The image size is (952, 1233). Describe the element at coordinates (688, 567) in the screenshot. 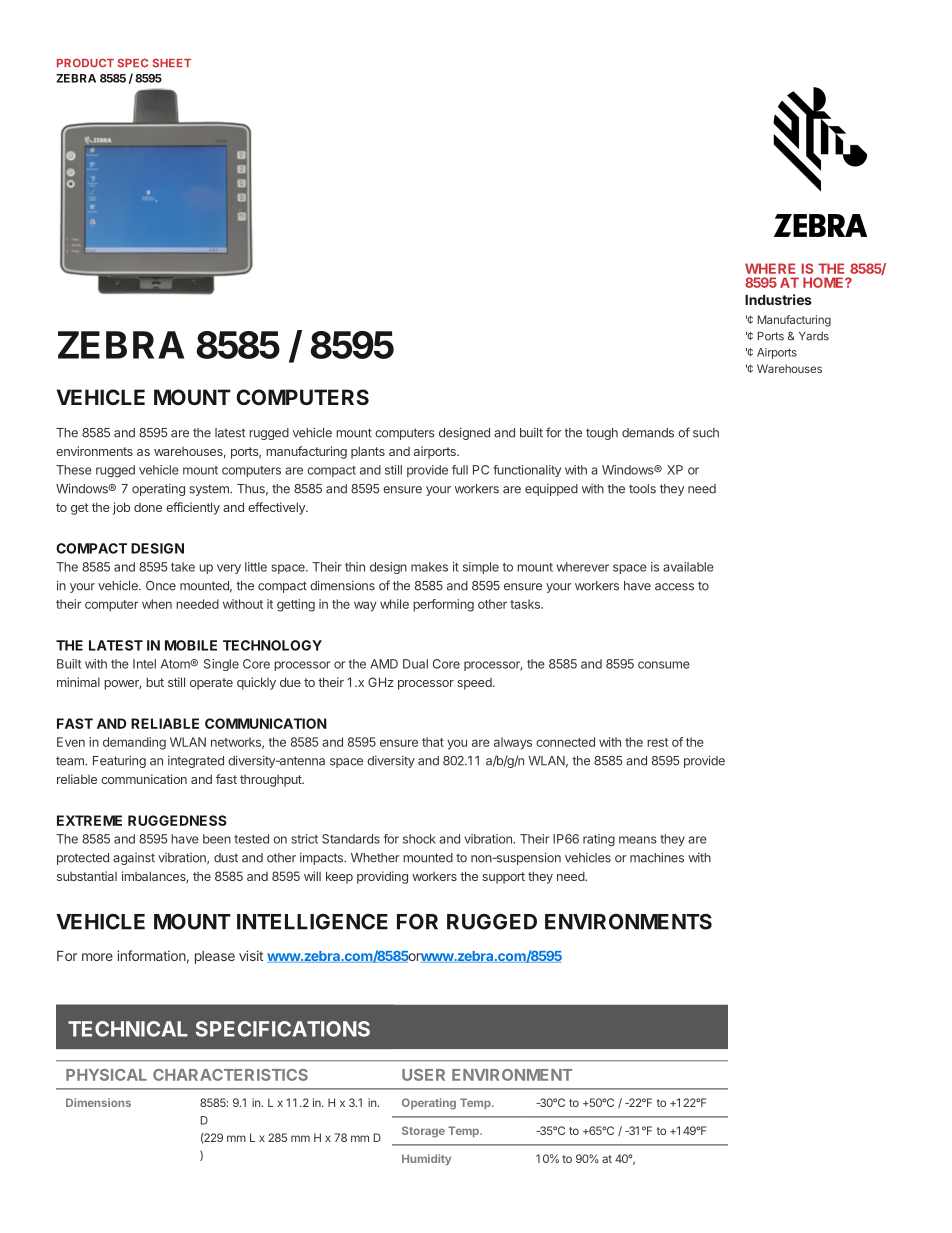

I see `available` at that location.
